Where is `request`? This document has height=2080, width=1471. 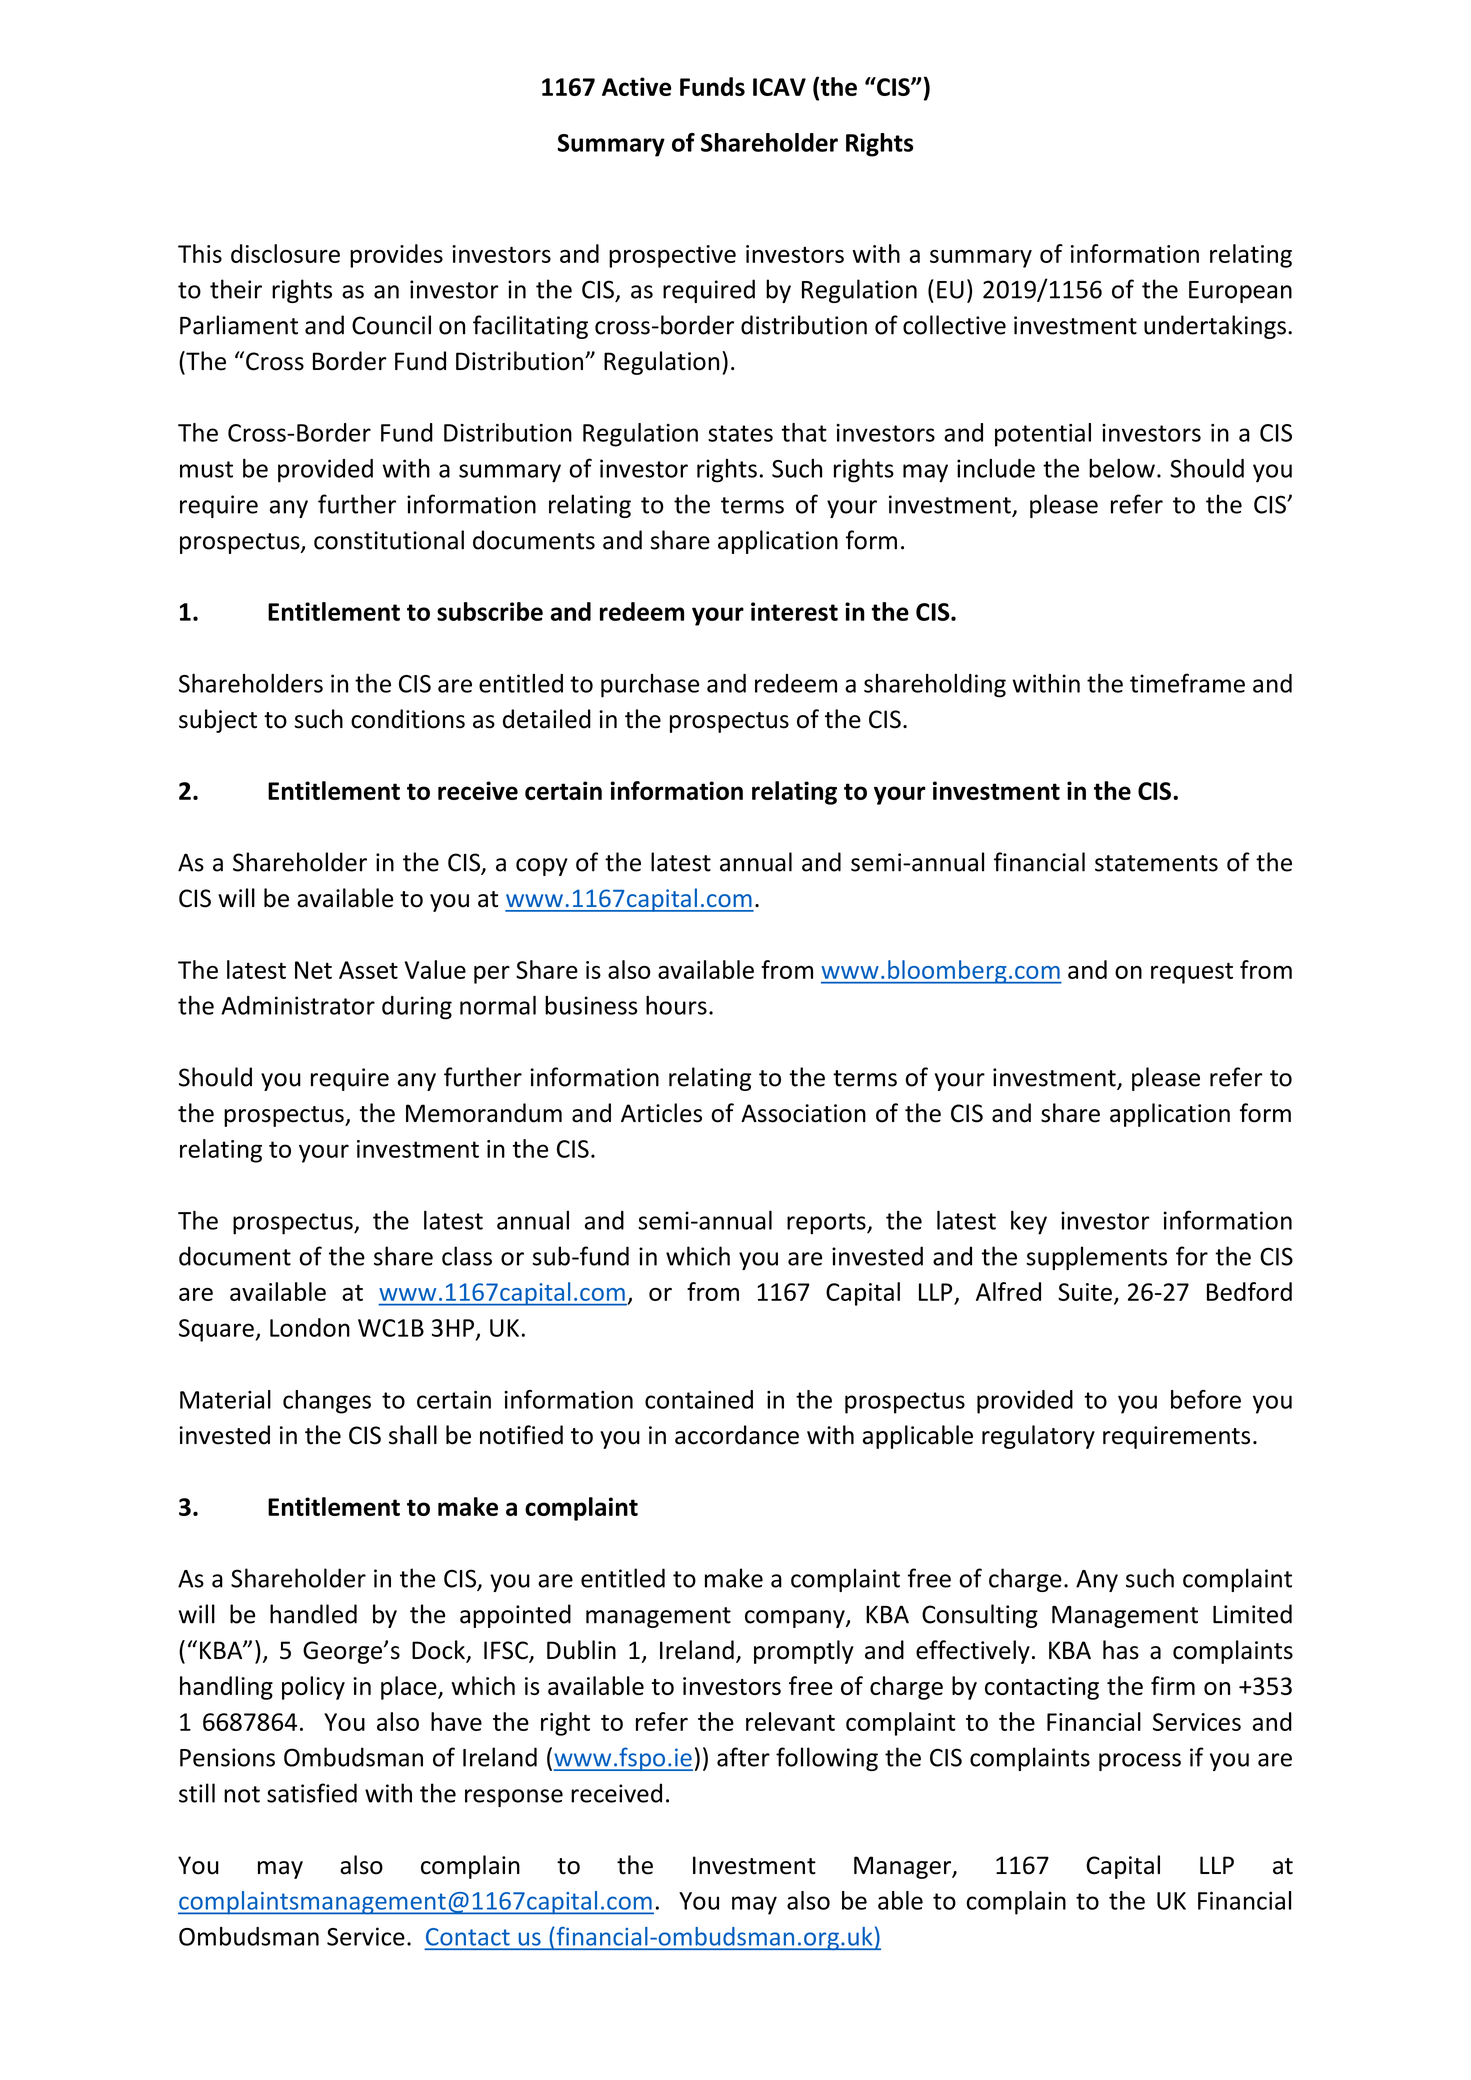 request is located at coordinates (1192, 973).
